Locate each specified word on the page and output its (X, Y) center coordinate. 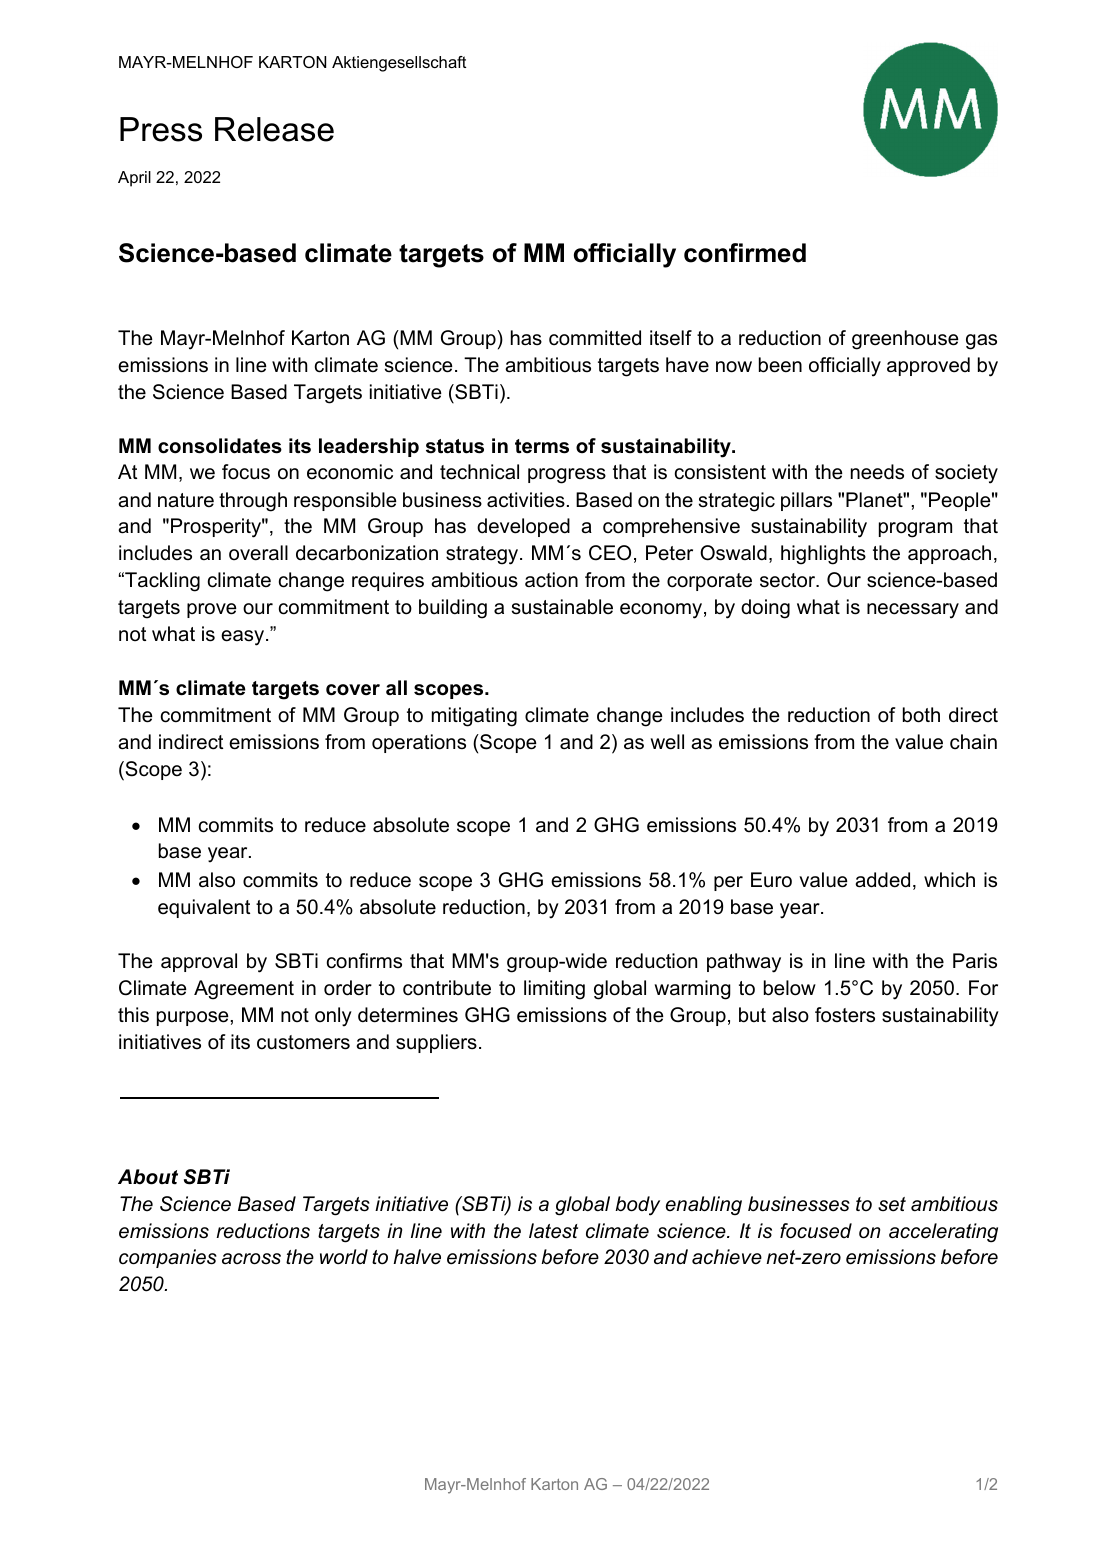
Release (274, 129)
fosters (845, 1015)
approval (199, 962)
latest (553, 1231)
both (921, 715)
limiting (554, 990)
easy (244, 638)
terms (542, 446)
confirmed (745, 253)
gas (981, 342)
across (251, 1259)
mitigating (474, 717)
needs (877, 472)
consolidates (220, 446)
